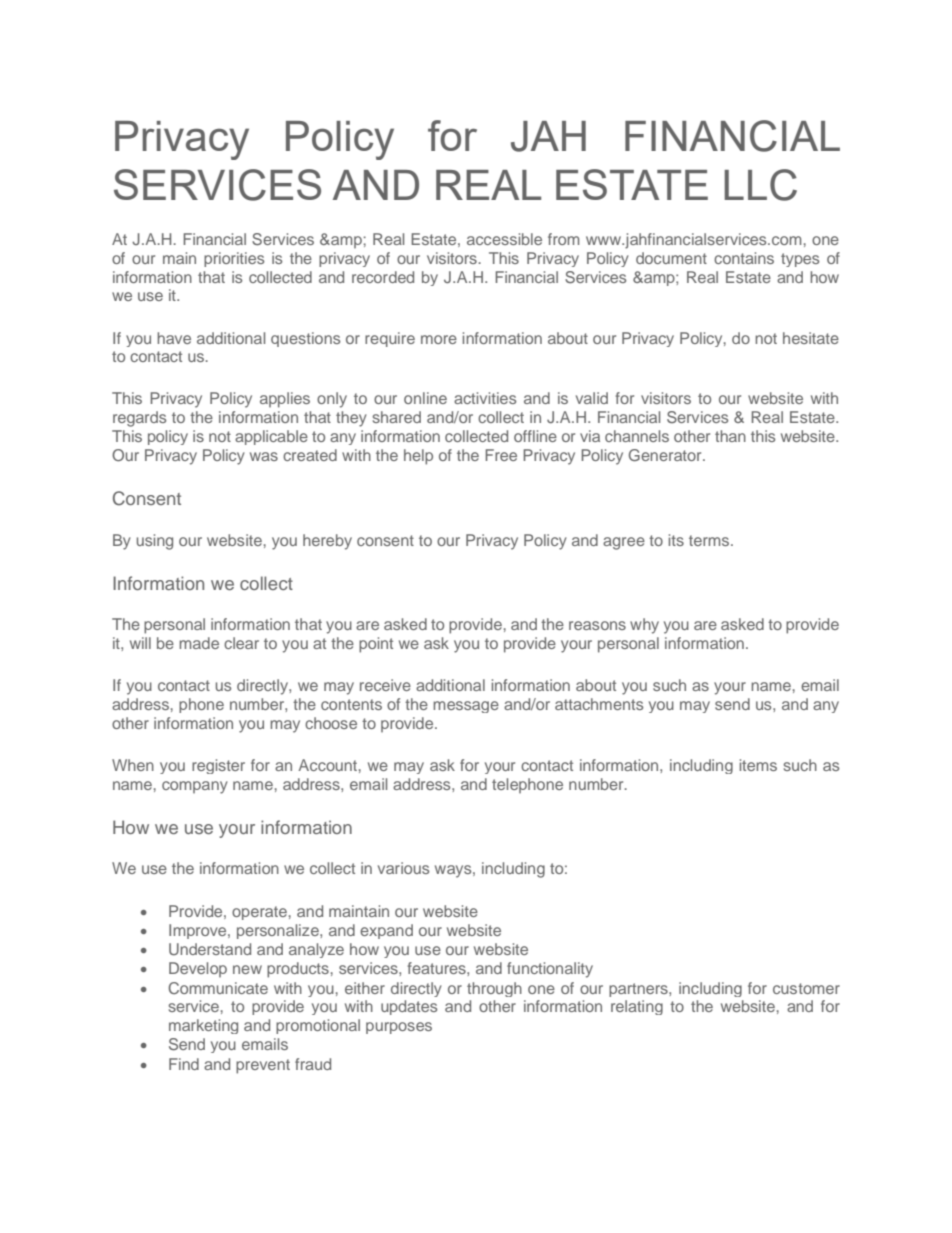 The image size is (952, 1233). I want to click on made, so click(199, 643).
